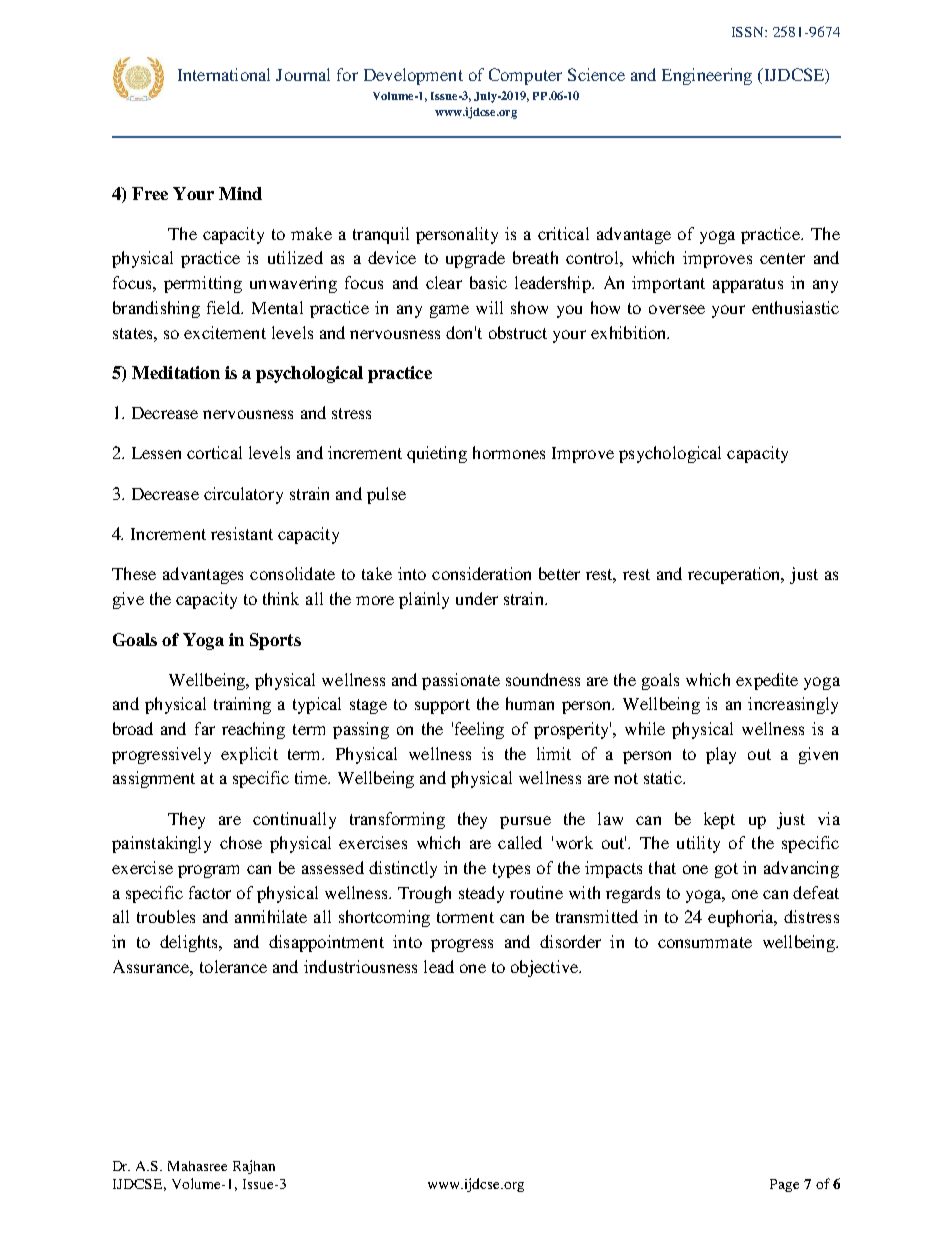  I want to click on enthusiastic, so click(795, 307).
